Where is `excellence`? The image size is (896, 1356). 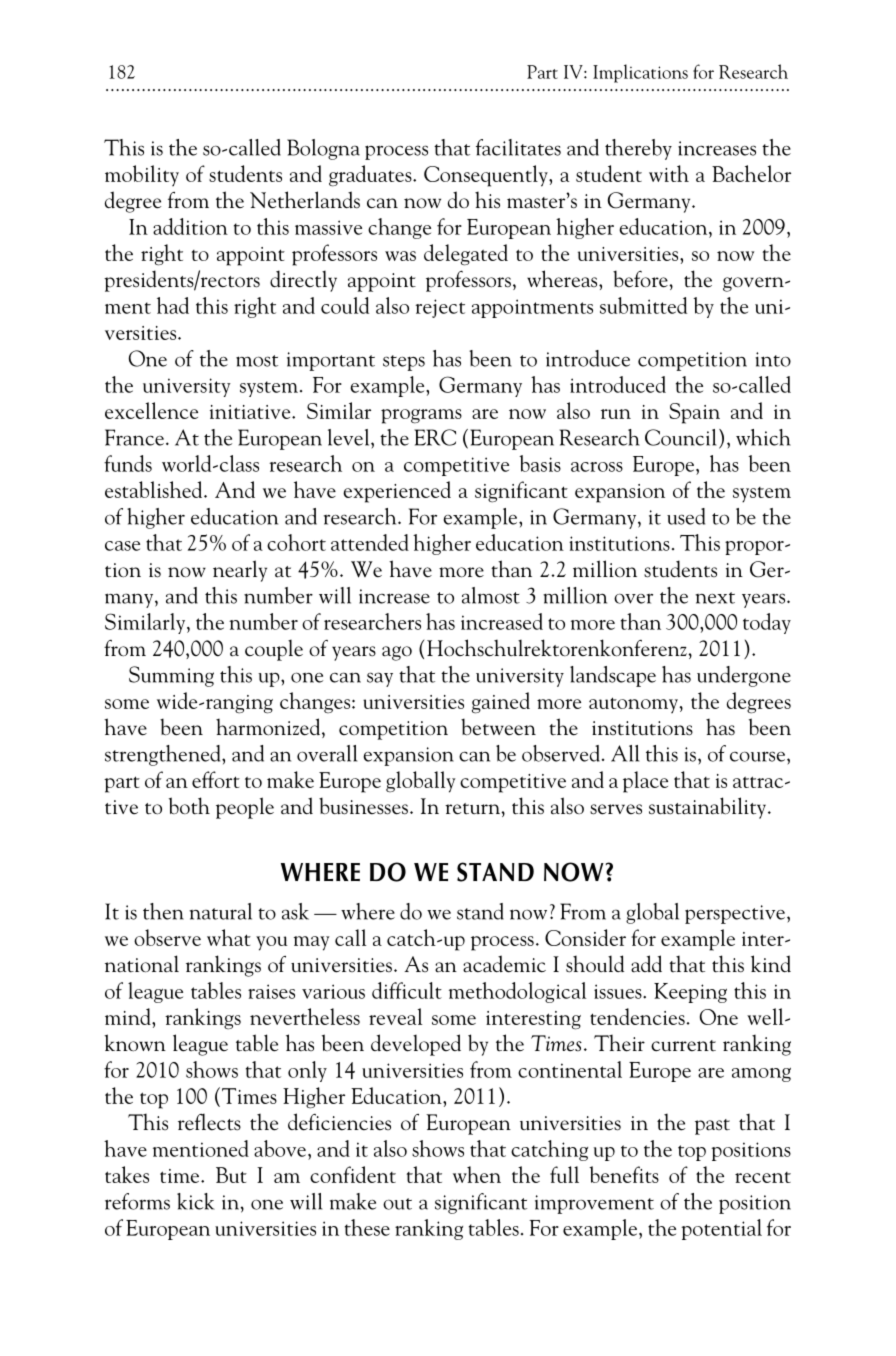
excellence is located at coordinates (151, 410).
